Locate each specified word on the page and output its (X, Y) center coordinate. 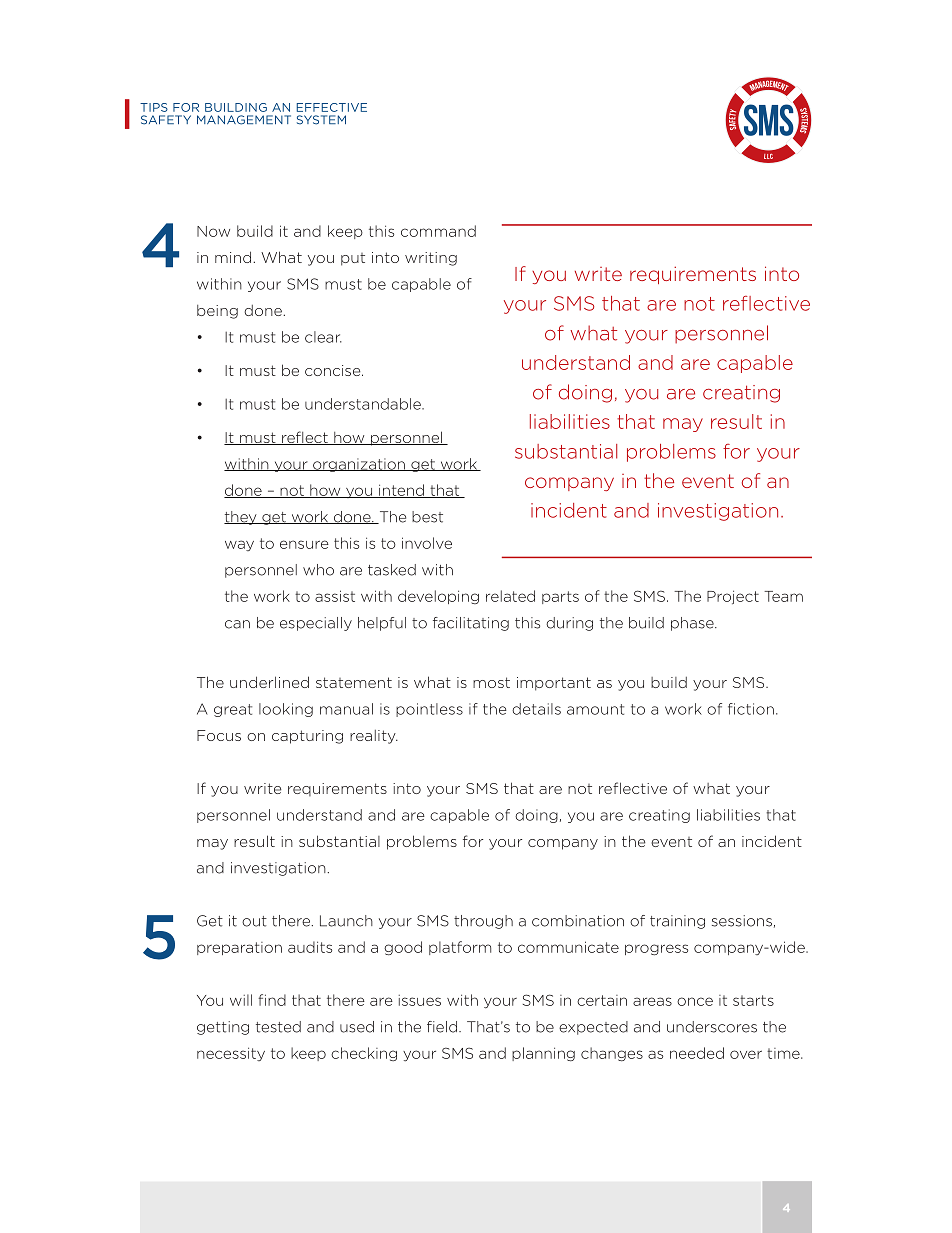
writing (431, 259)
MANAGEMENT (244, 120)
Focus (219, 735)
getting (223, 1028)
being (217, 312)
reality (374, 737)
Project (733, 597)
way (239, 545)
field (443, 1027)
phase (693, 624)
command (438, 231)
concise (334, 370)
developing (438, 597)
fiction (751, 709)
